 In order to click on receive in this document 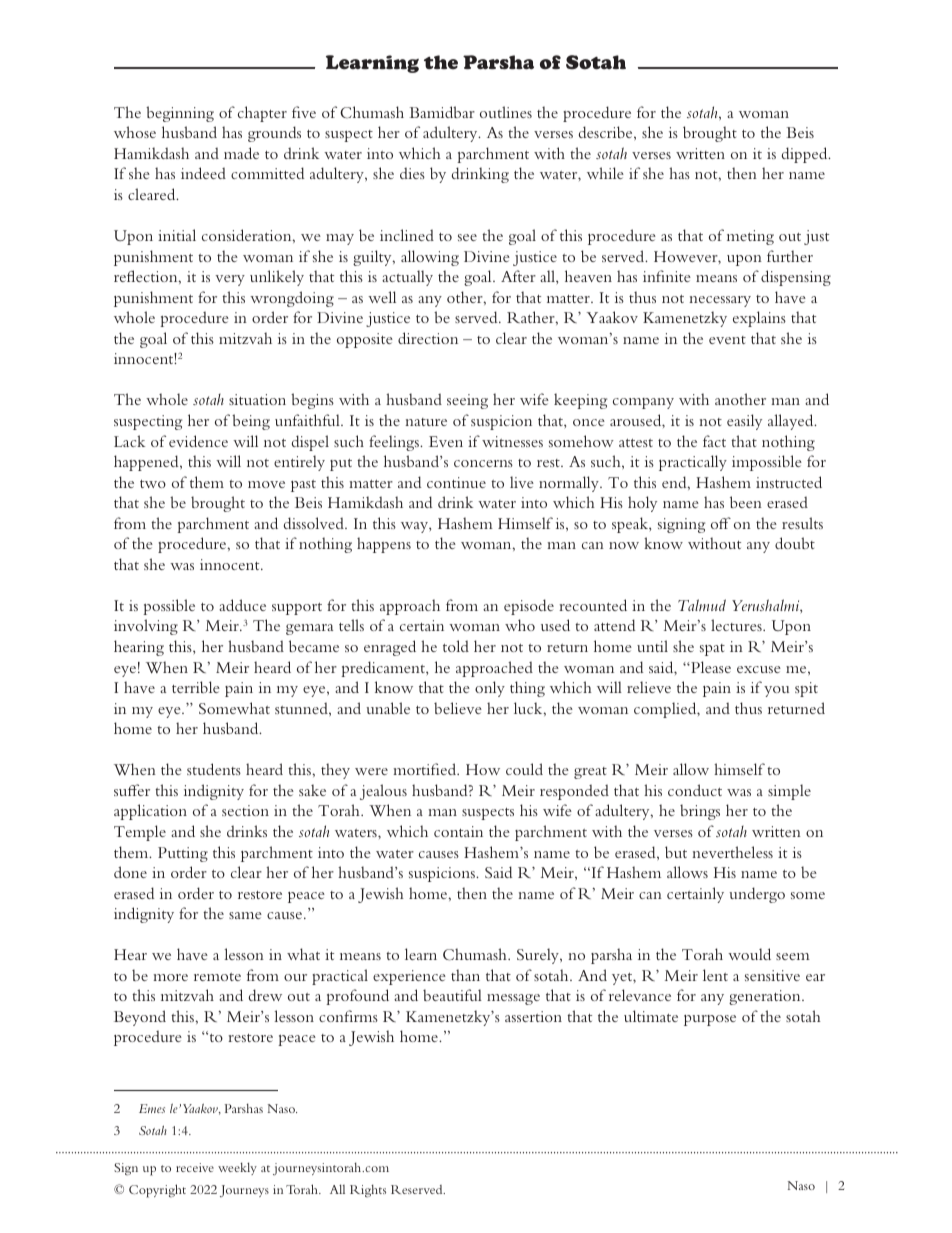, I will do `click(195, 1167)`.
